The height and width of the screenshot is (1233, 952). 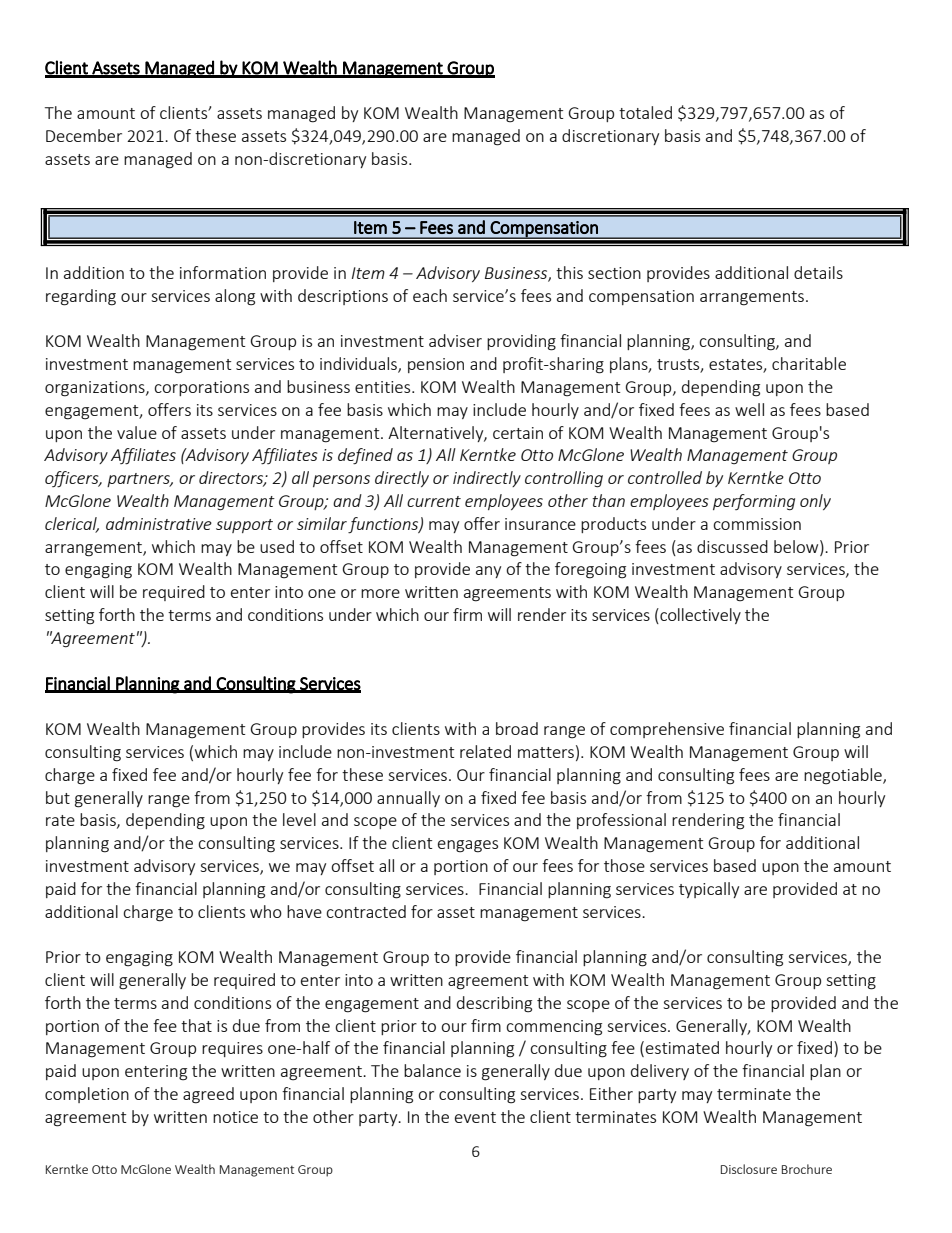 What do you see at coordinates (436, 365) in the screenshot?
I see `pension` at bounding box center [436, 365].
